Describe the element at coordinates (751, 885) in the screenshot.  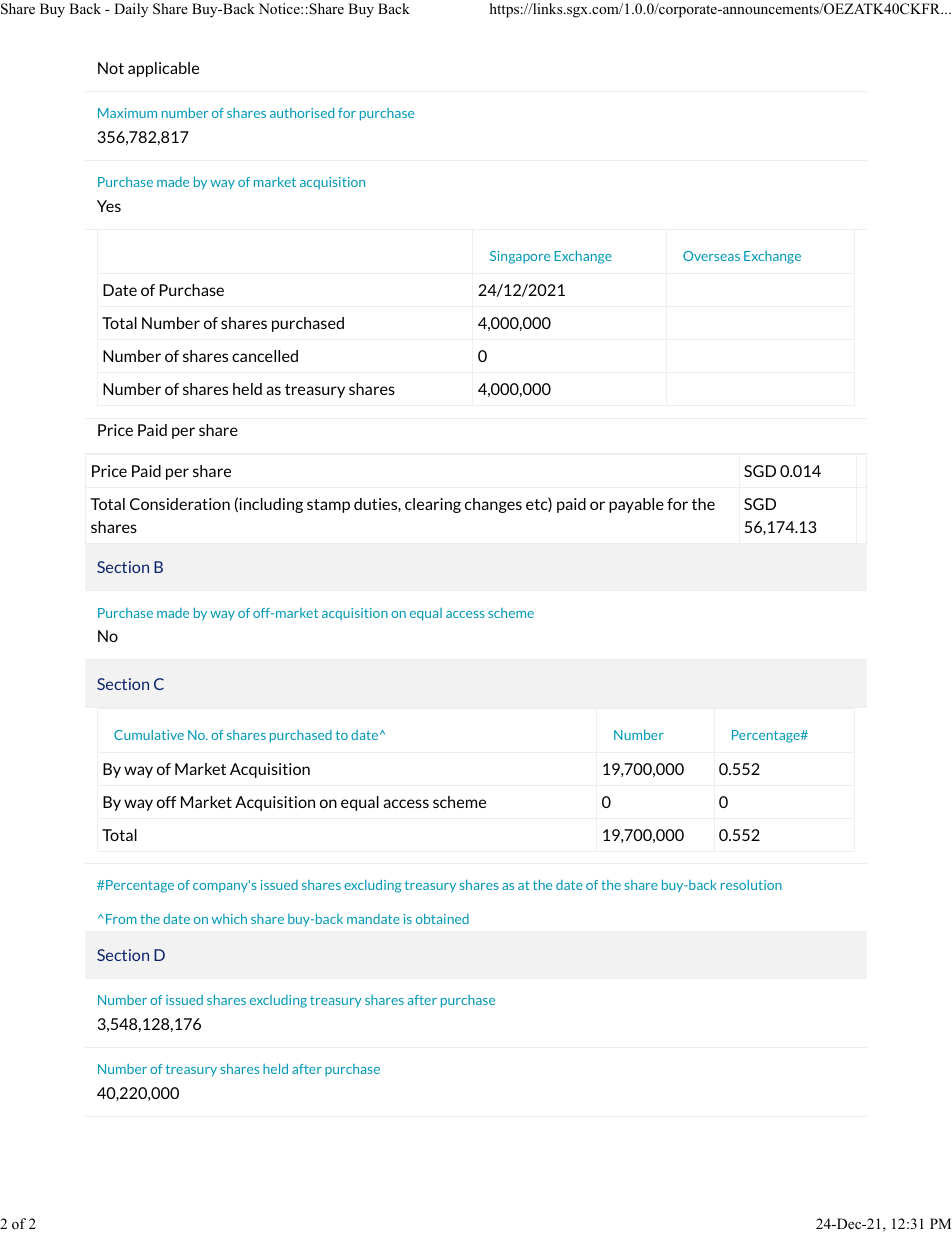
I see `resolution` at that location.
